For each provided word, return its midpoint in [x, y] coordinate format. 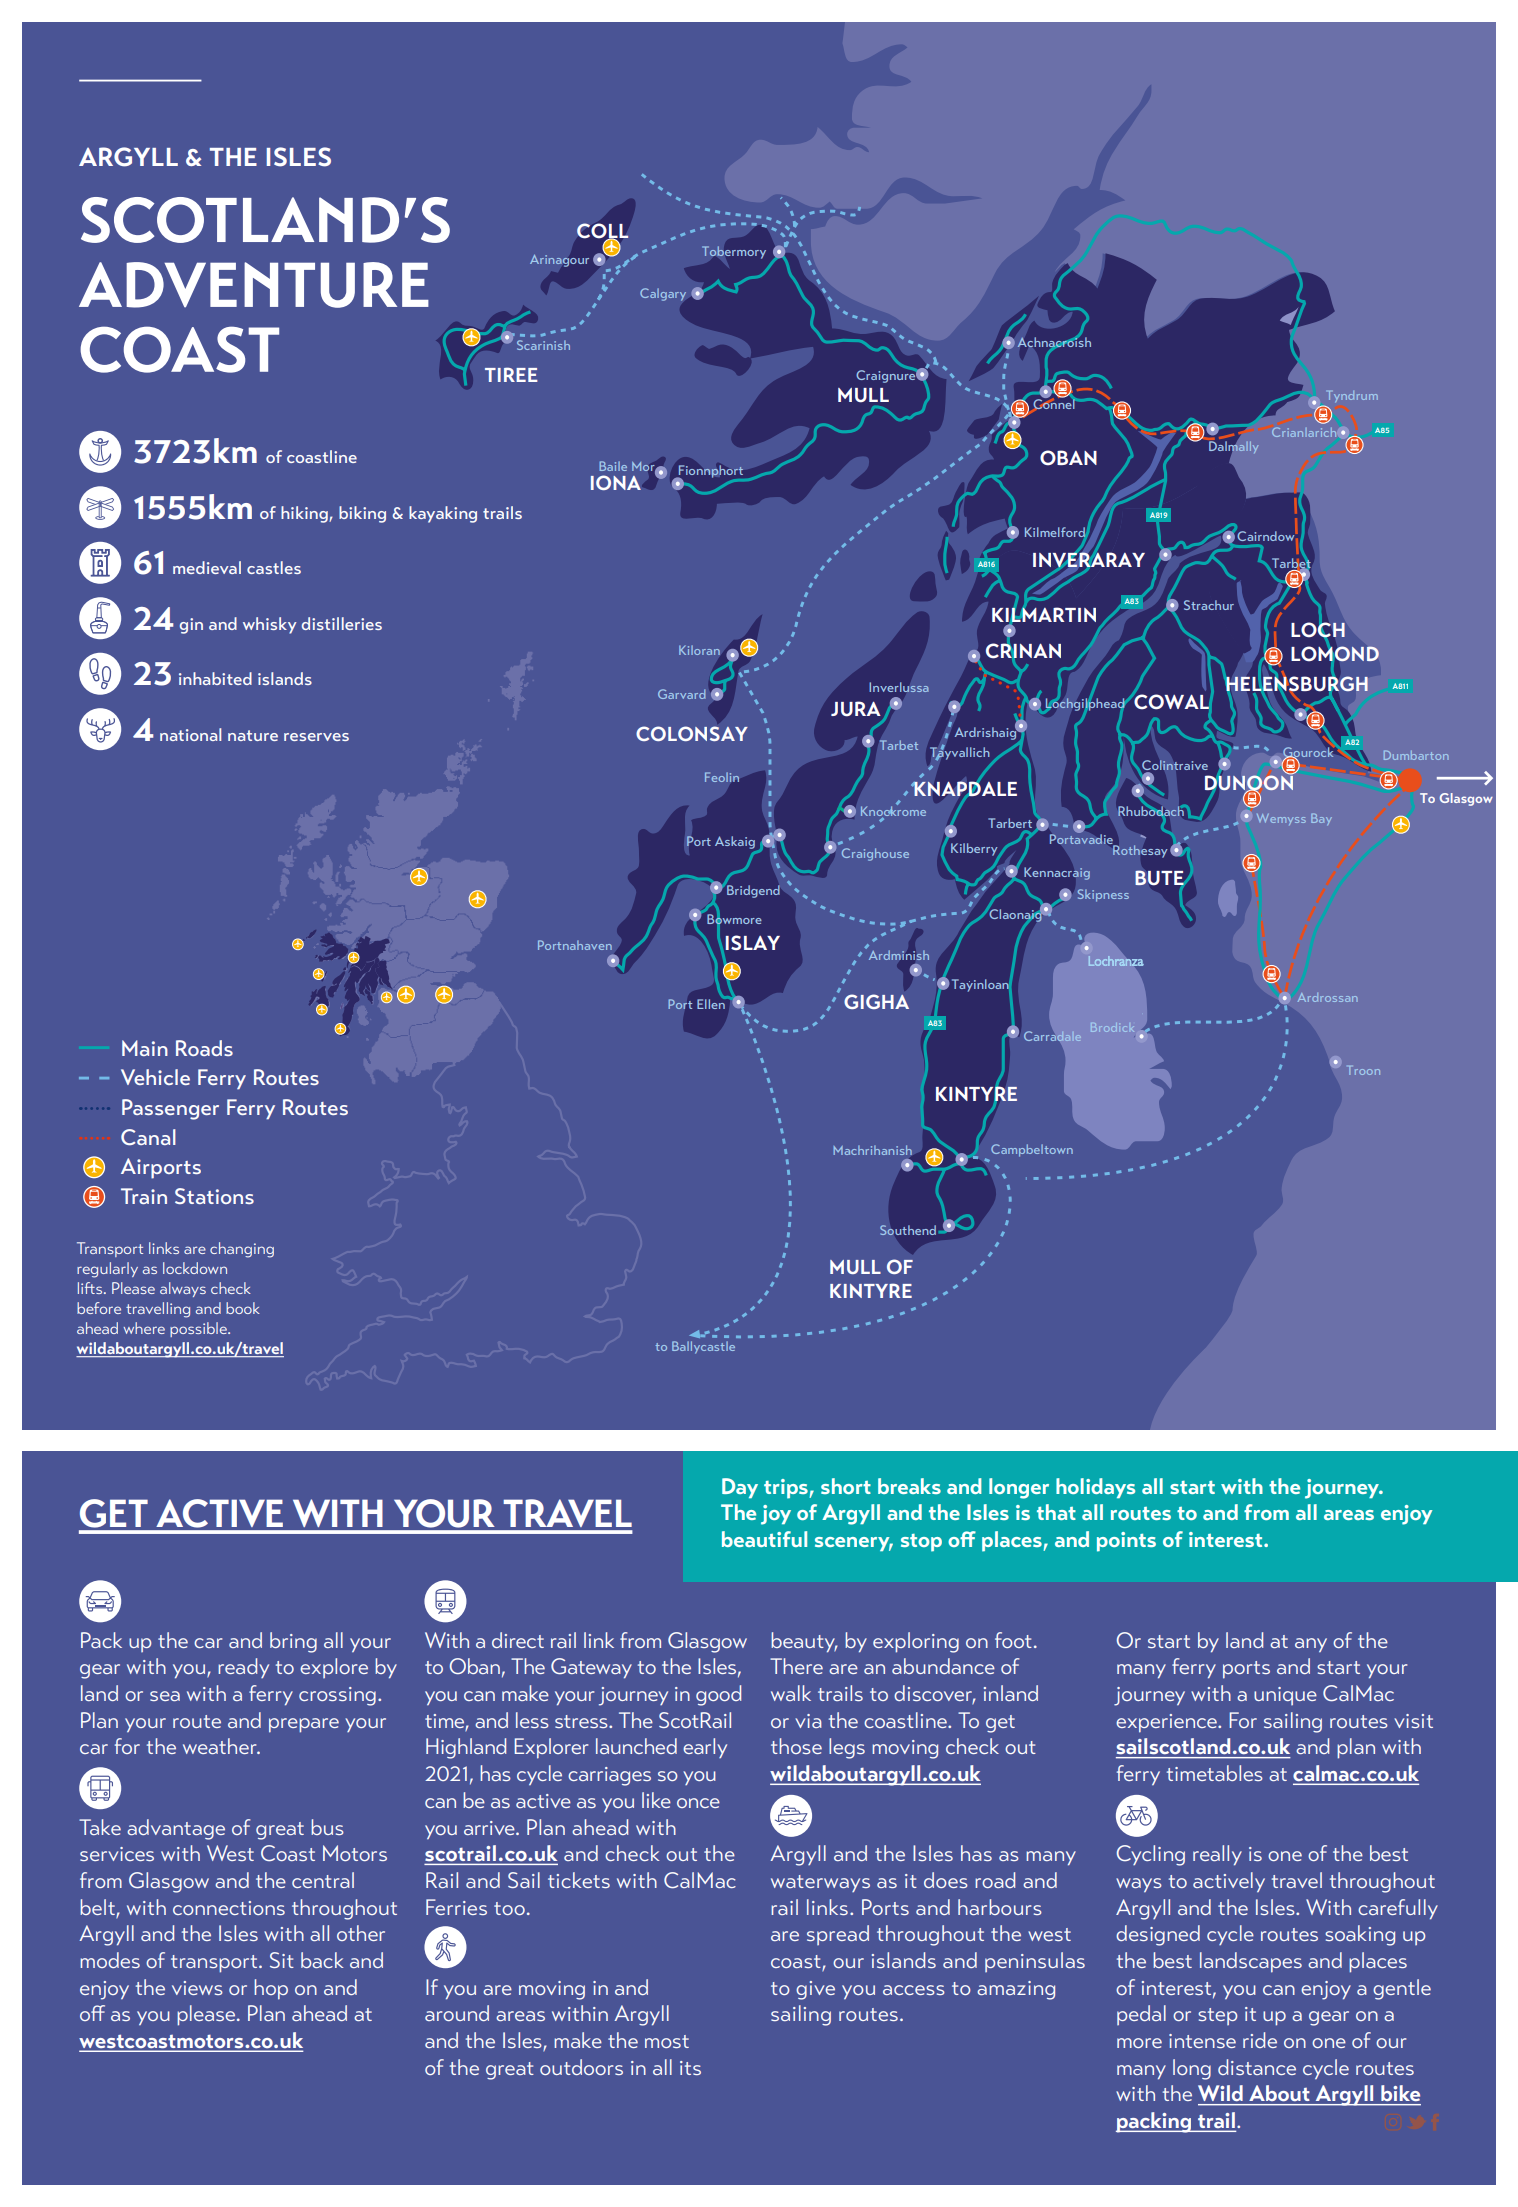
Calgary [663, 294]
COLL [603, 232]
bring [293, 1642]
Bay [1321, 819]
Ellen [712, 1003]
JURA [856, 709]
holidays [1095, 1488]
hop [271, 1989]
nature [253, 735]
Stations [214, 1196]
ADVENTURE [254, 285]
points [1126, 1542]
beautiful [764, 1539]
